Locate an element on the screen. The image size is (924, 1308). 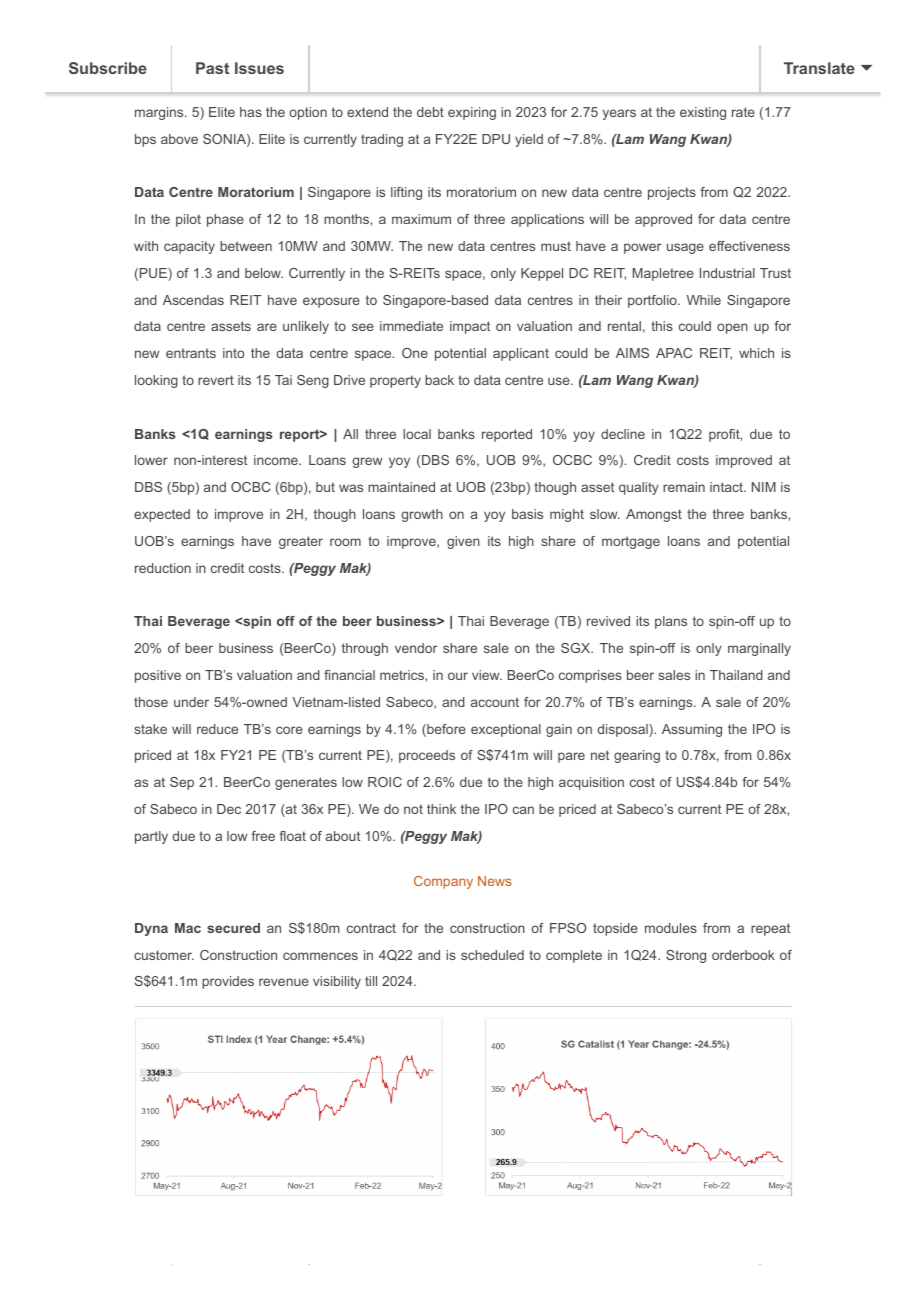
customer is located at coordinates (164, 955).
